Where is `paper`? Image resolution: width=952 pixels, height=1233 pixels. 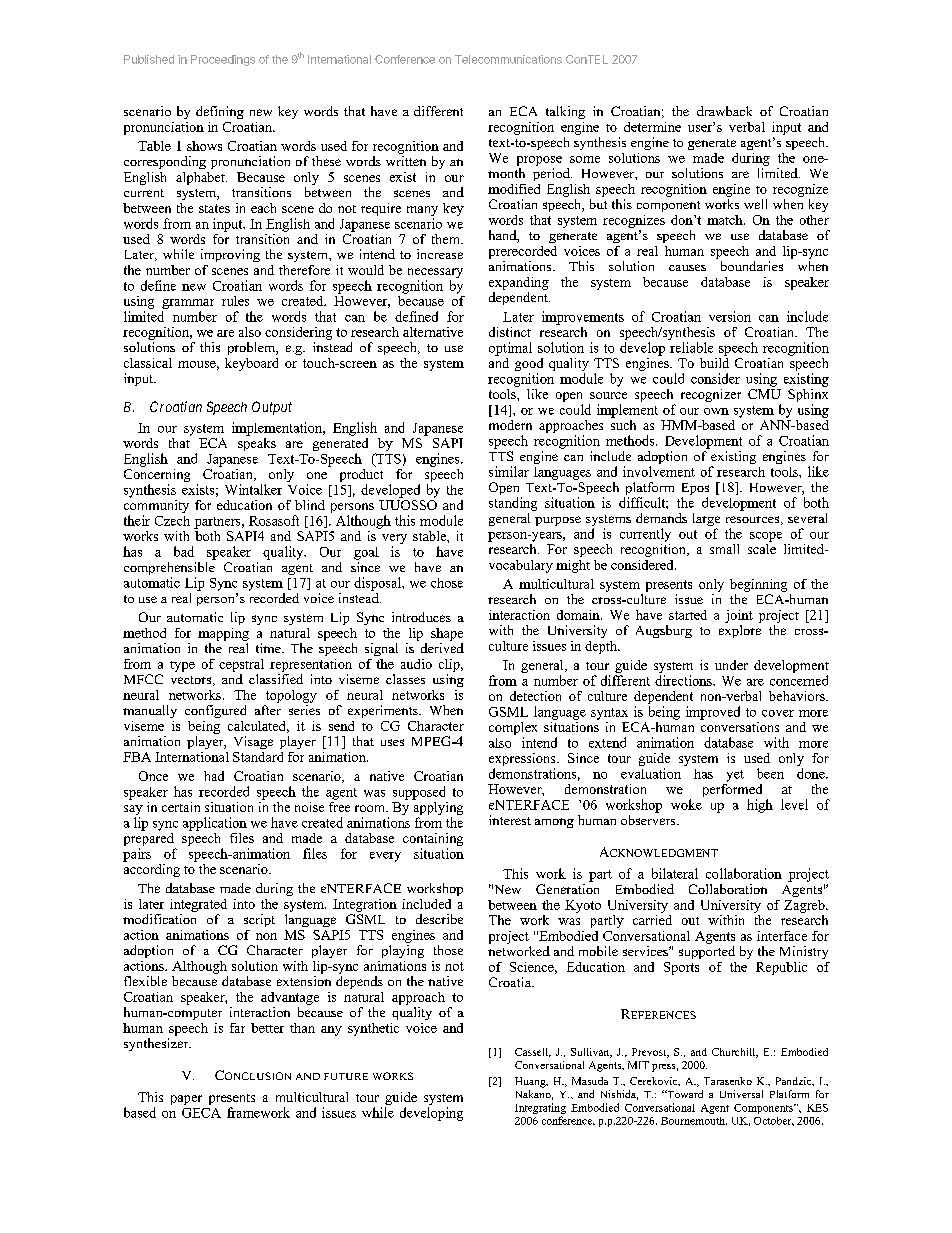
paper is located at coordinates (186, 1100).
